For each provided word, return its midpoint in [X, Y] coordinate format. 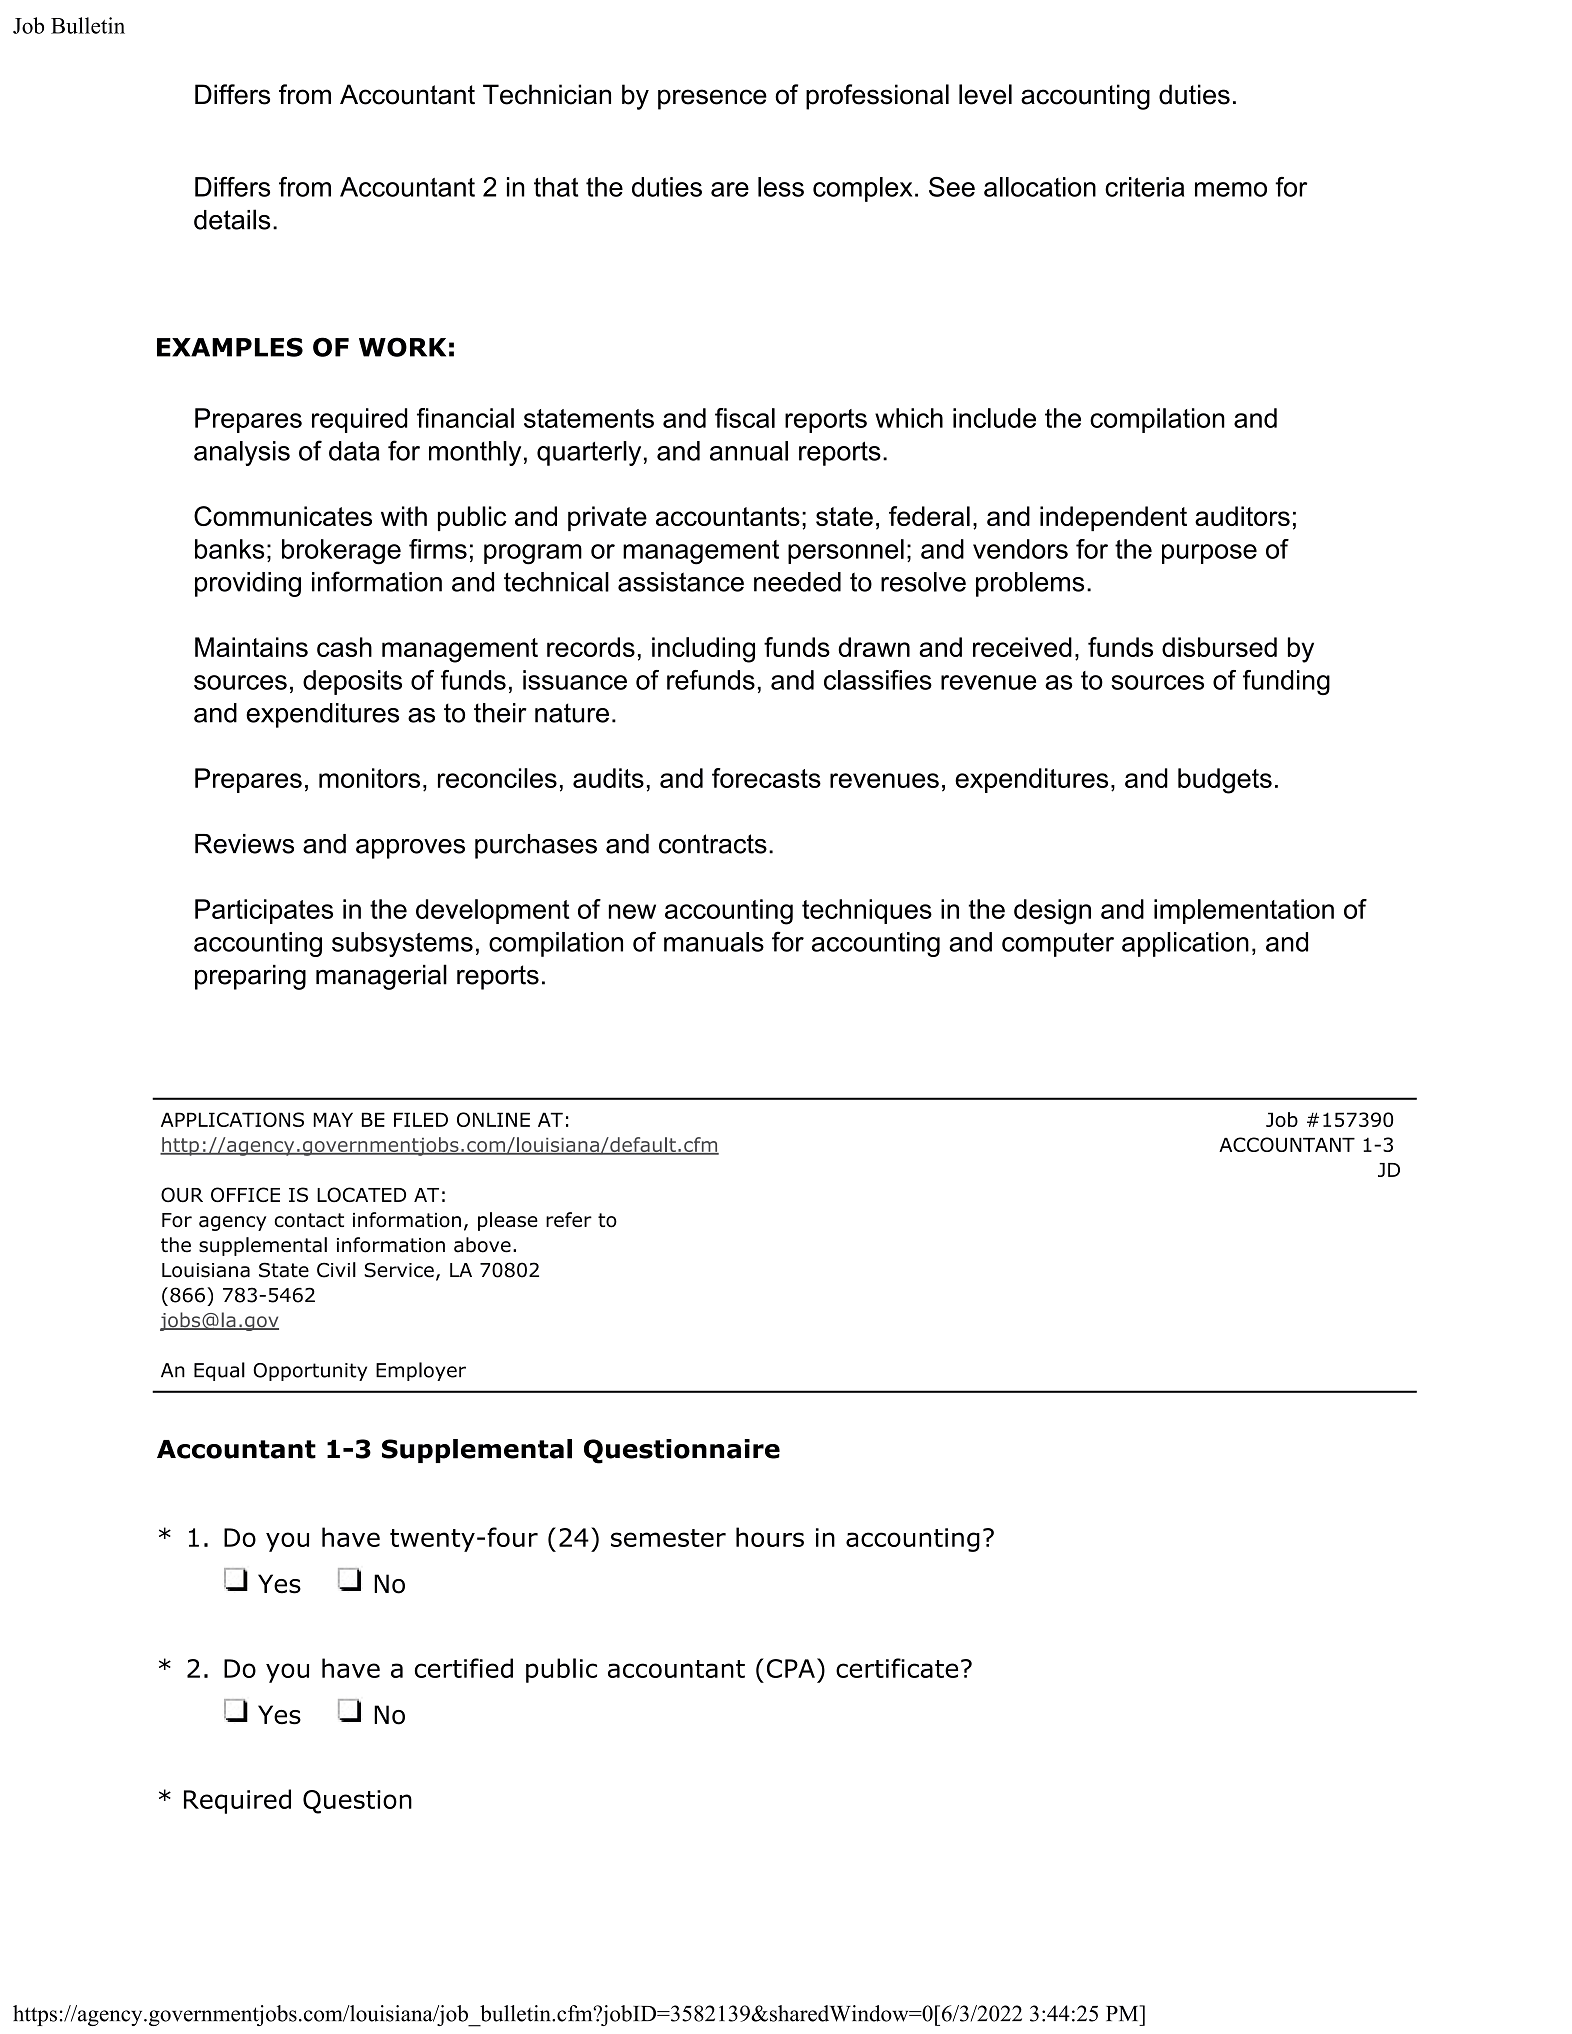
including [703, 650]
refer [569, 1219]
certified [464, 1668]
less [781, 187]
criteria [1144, 187]
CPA [791, 1668]
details [232, 219]
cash [344, 647]
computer [1058, 944]
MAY [333, 1119]
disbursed [1219, 647]
